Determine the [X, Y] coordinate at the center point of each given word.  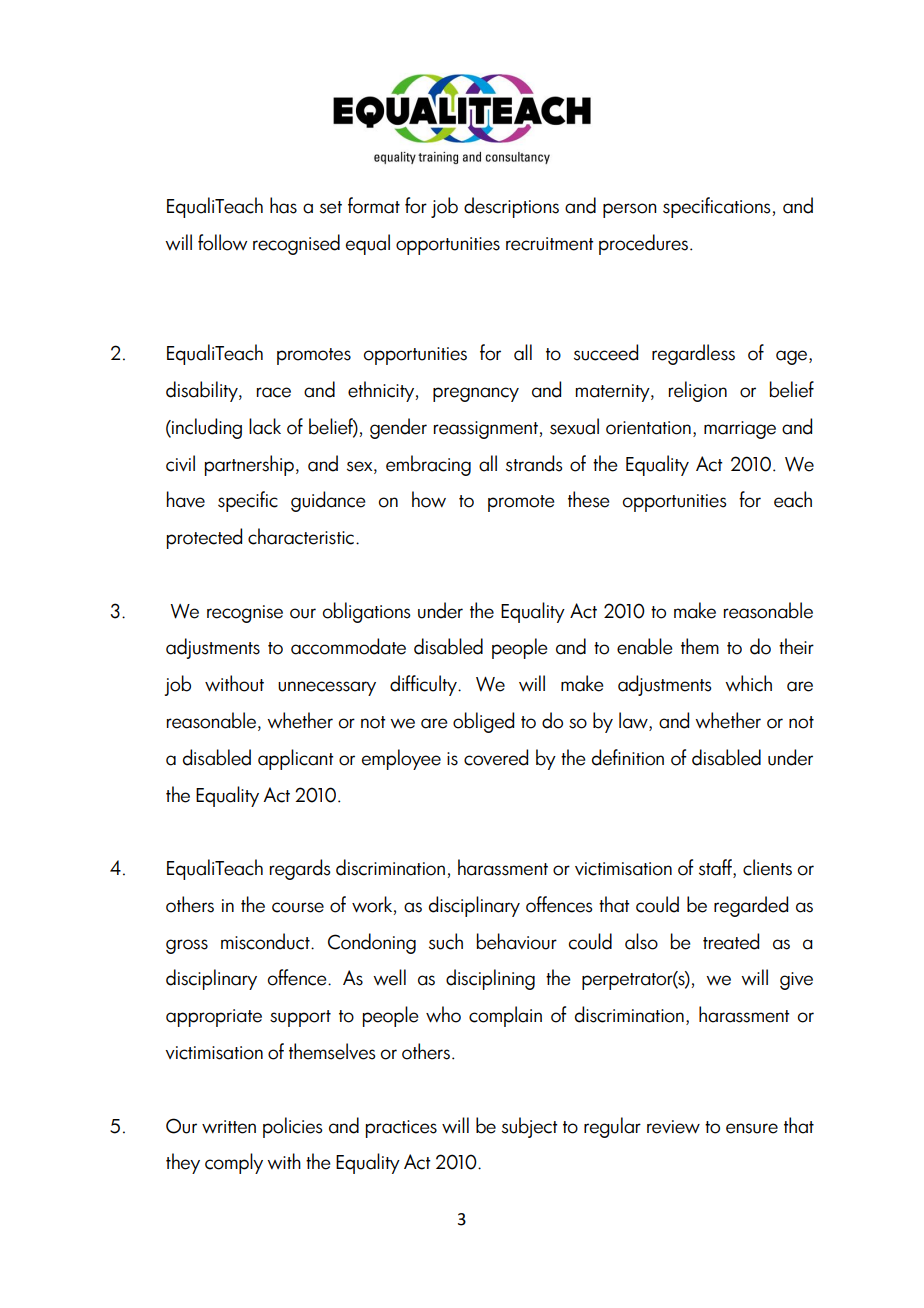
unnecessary [327, 688]
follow [222, 242]
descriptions [511, 207]
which [748, 683]
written [229, 1127]
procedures [643, 244]
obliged [483, 722]
